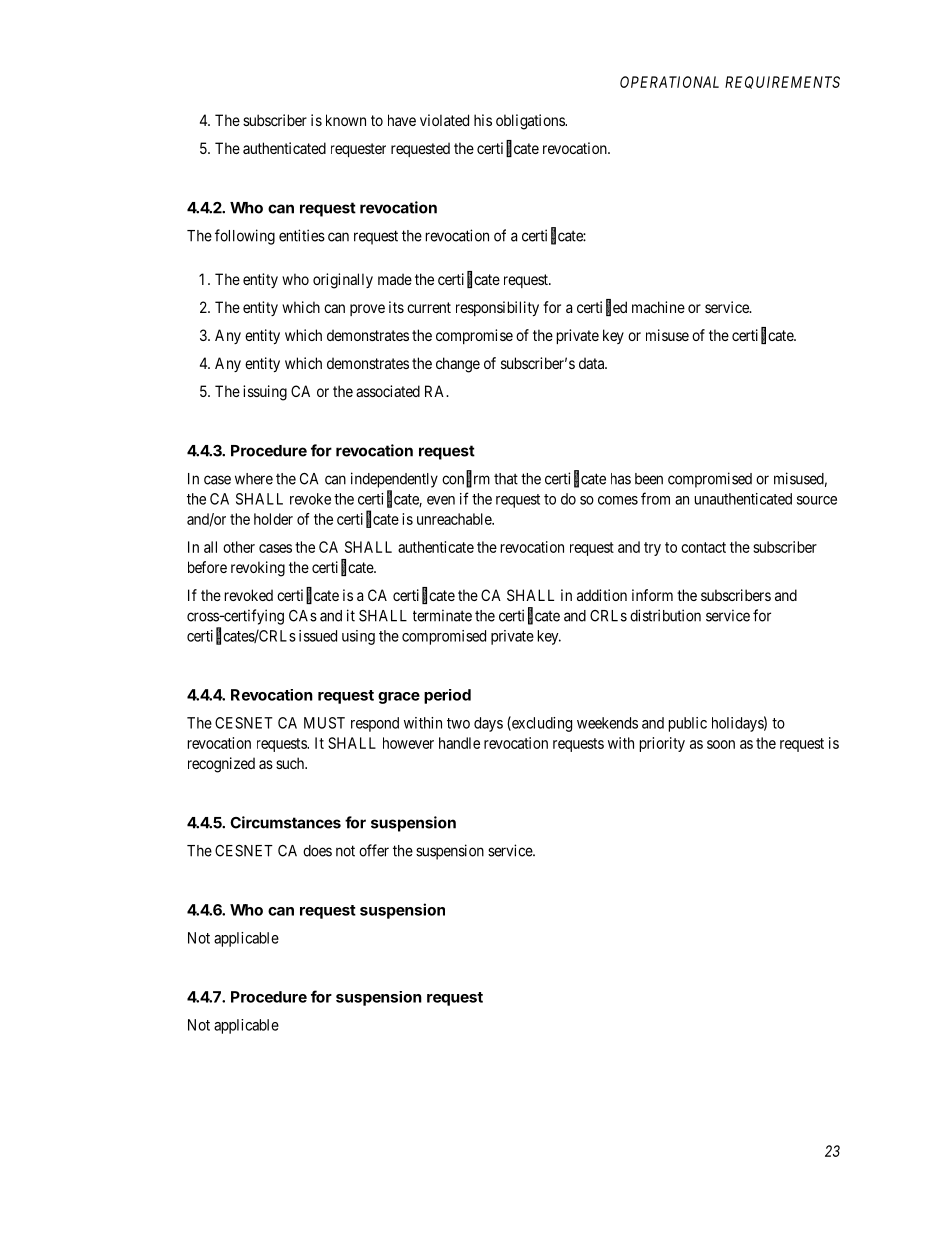  Describe the element at coordinates (285, 822) in the document. I see `Circumstances` at that location.
